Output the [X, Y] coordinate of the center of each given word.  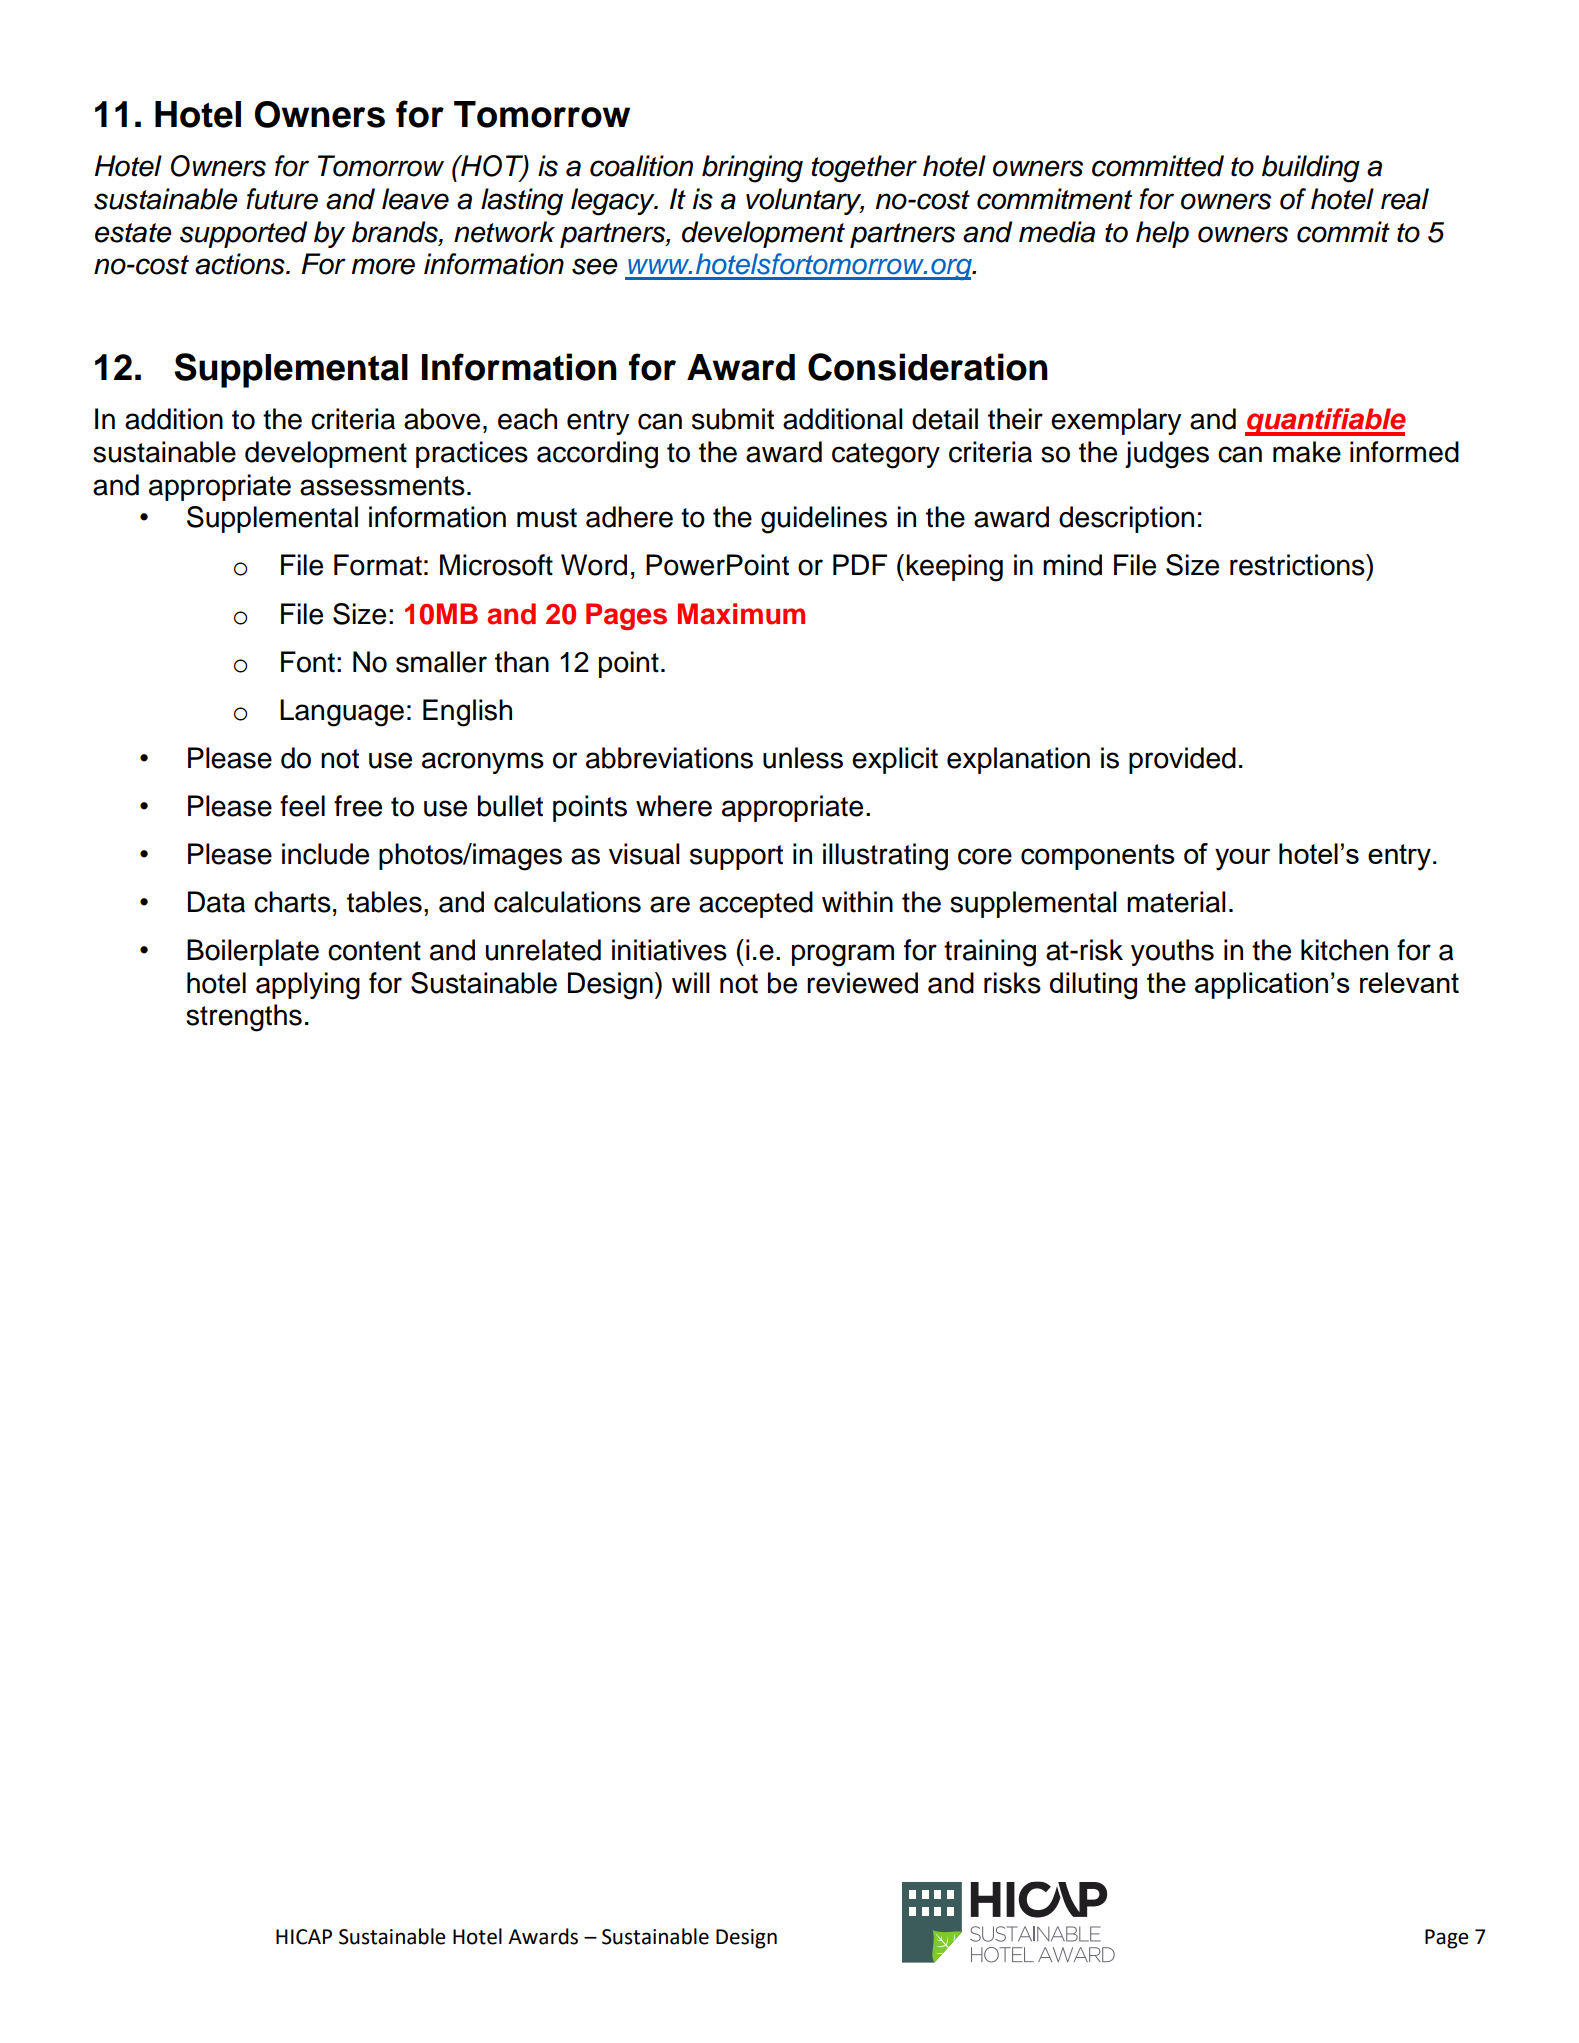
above [442, 419]
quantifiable [1325, 422]
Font [308, 662]
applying [308, 986]
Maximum [741, 614]
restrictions [1298, 565]
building [1311, 169]
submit [733, 419]
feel [302, 806]
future [282, 199]
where [674, 806]
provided [1182, 760]
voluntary [805, 201]
